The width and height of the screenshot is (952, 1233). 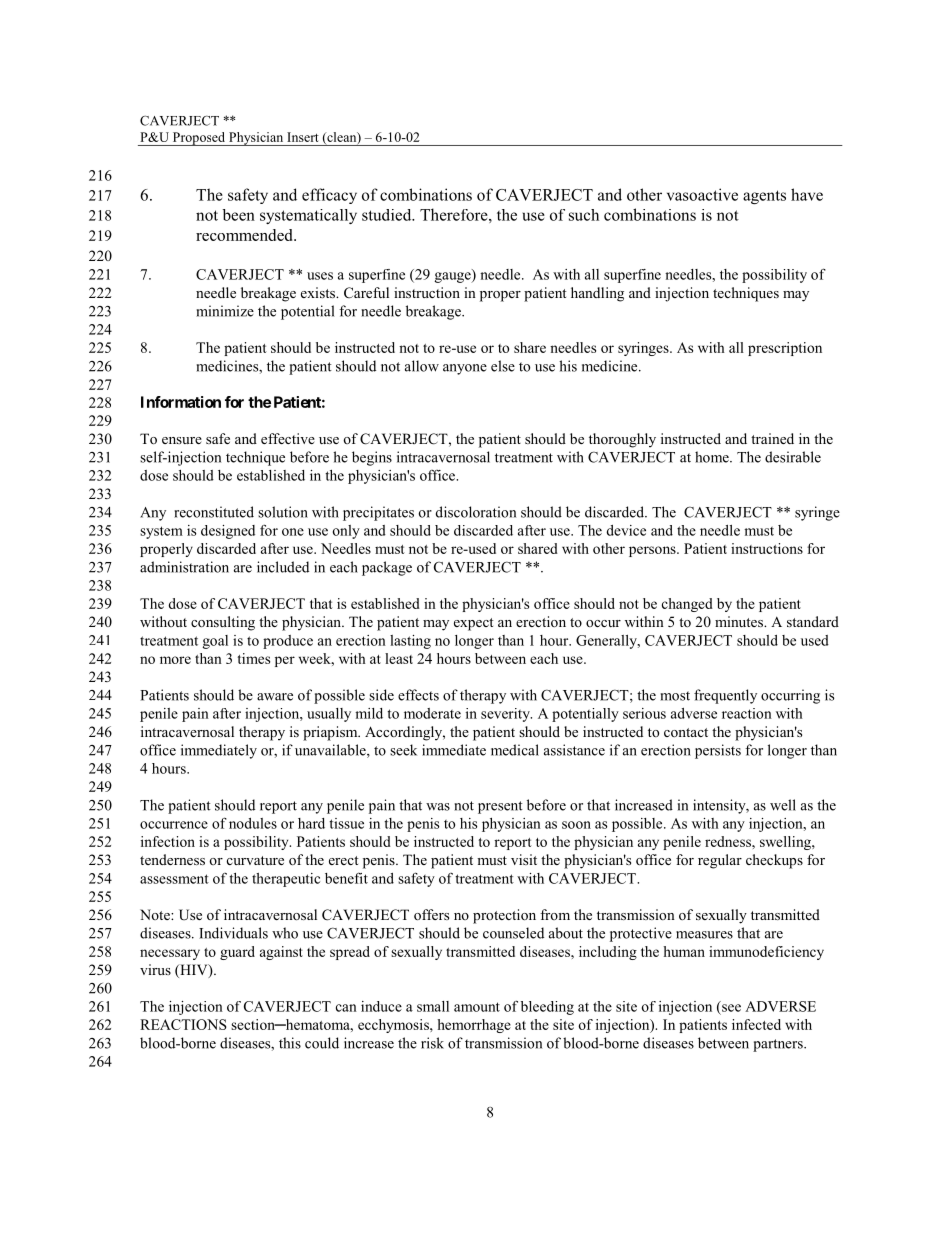 What do you see at coordinates (474, 1026) in the screenshot?
I see `hemorrhage` at bounding box center [474, 1026].
